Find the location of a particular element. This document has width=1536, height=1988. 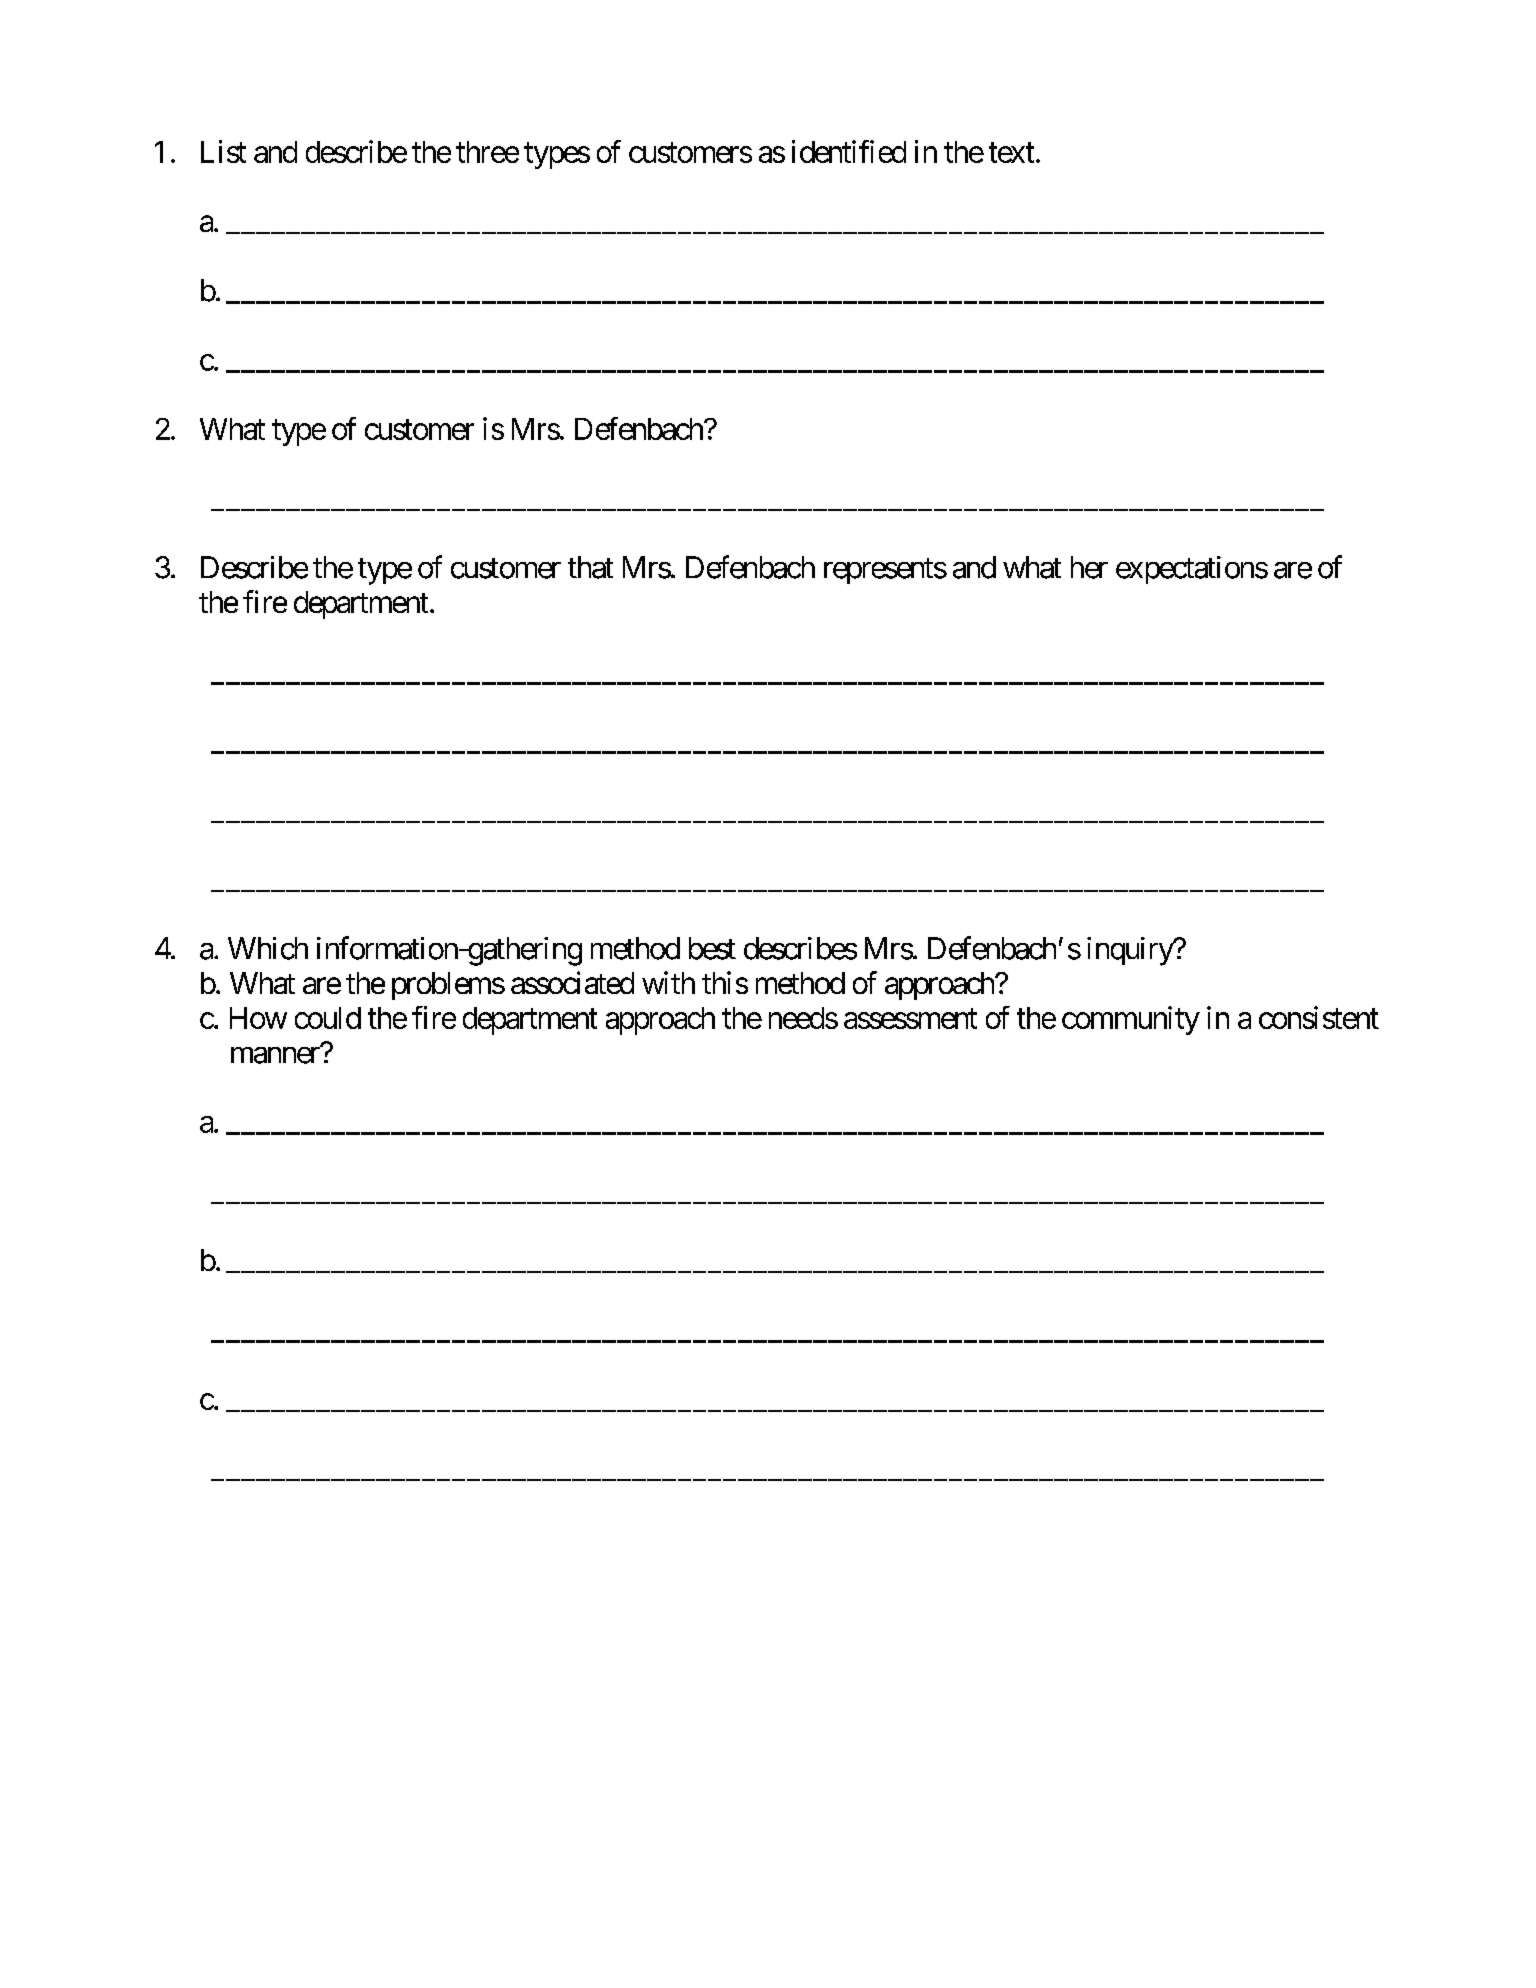

assessment is located at coordinates (910, 1019).
